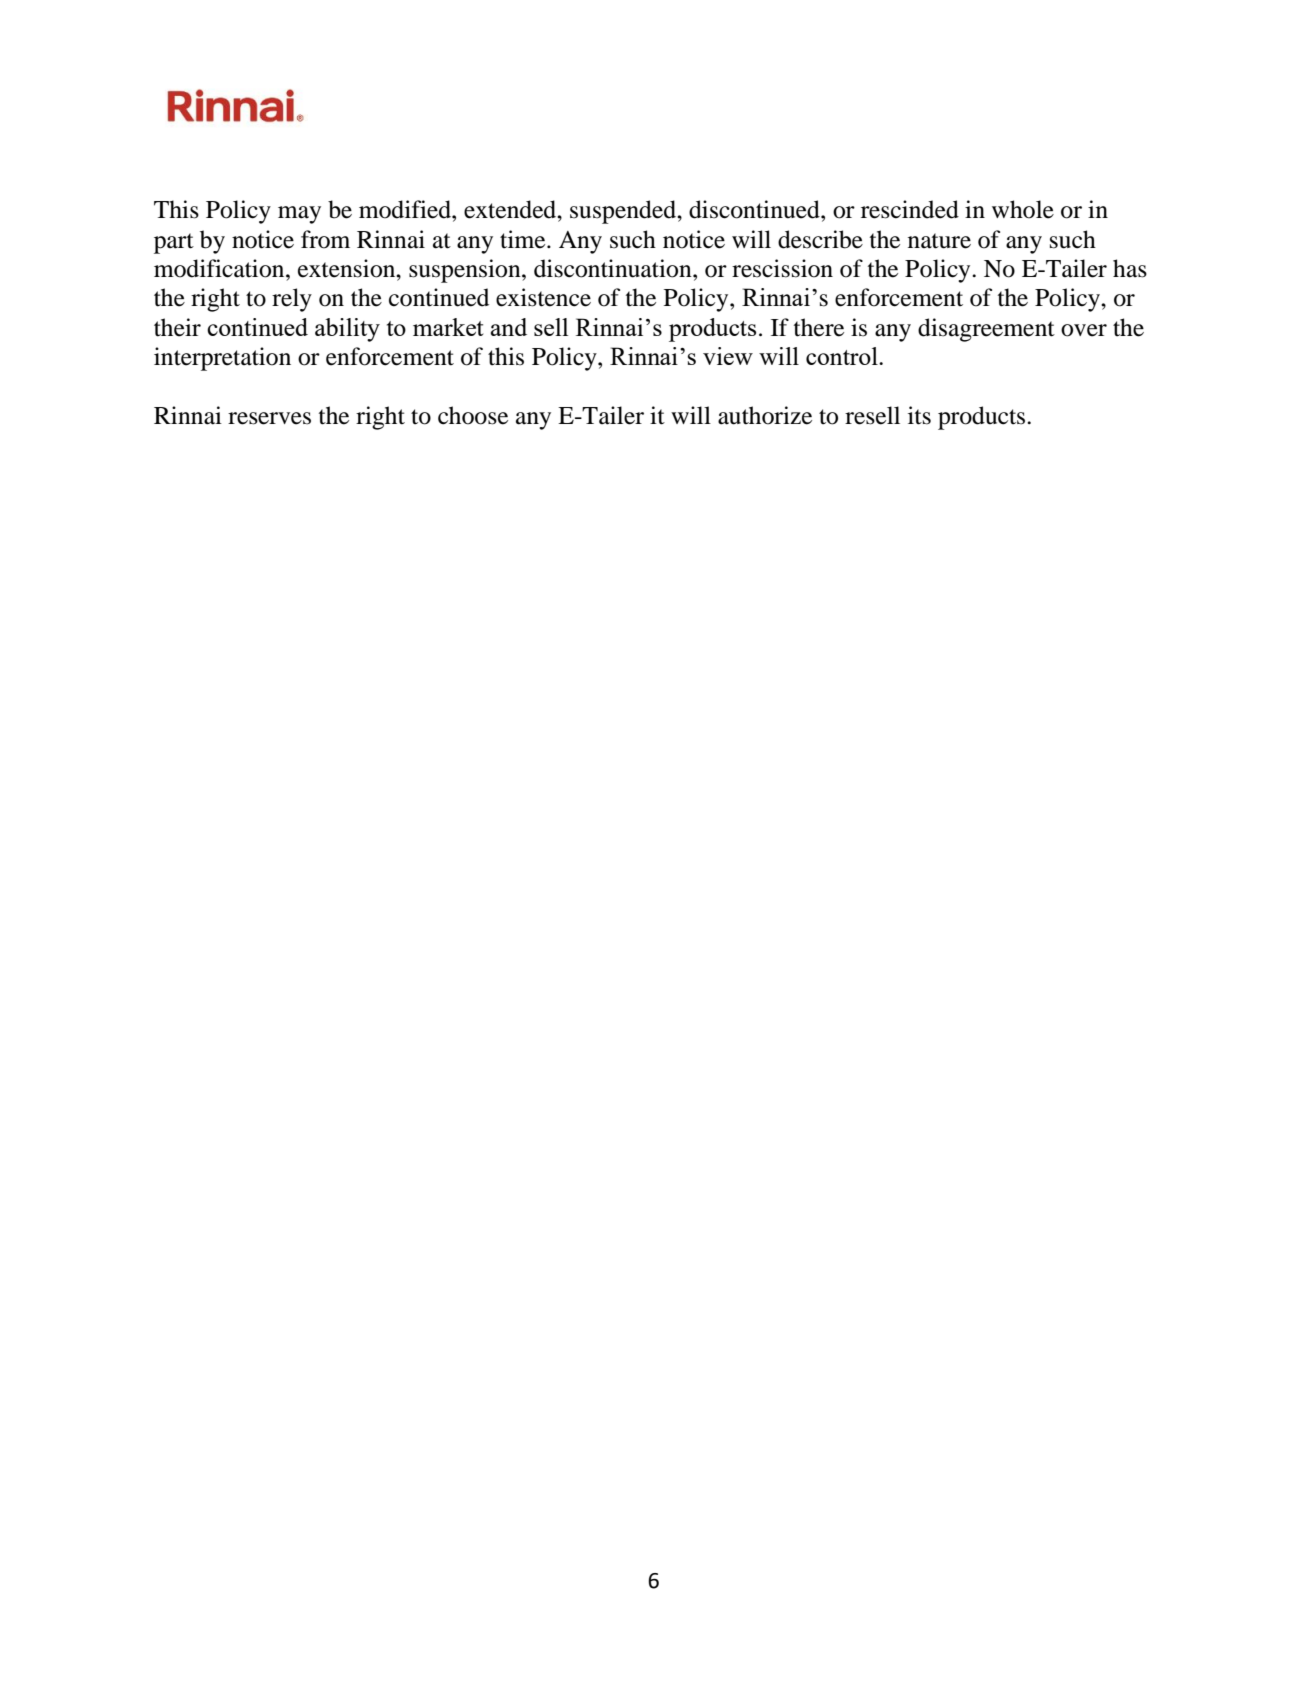  What do you see at coordinates (614, 268) in the document?
I see `discontinuation` at bounding box center [614, 268].
